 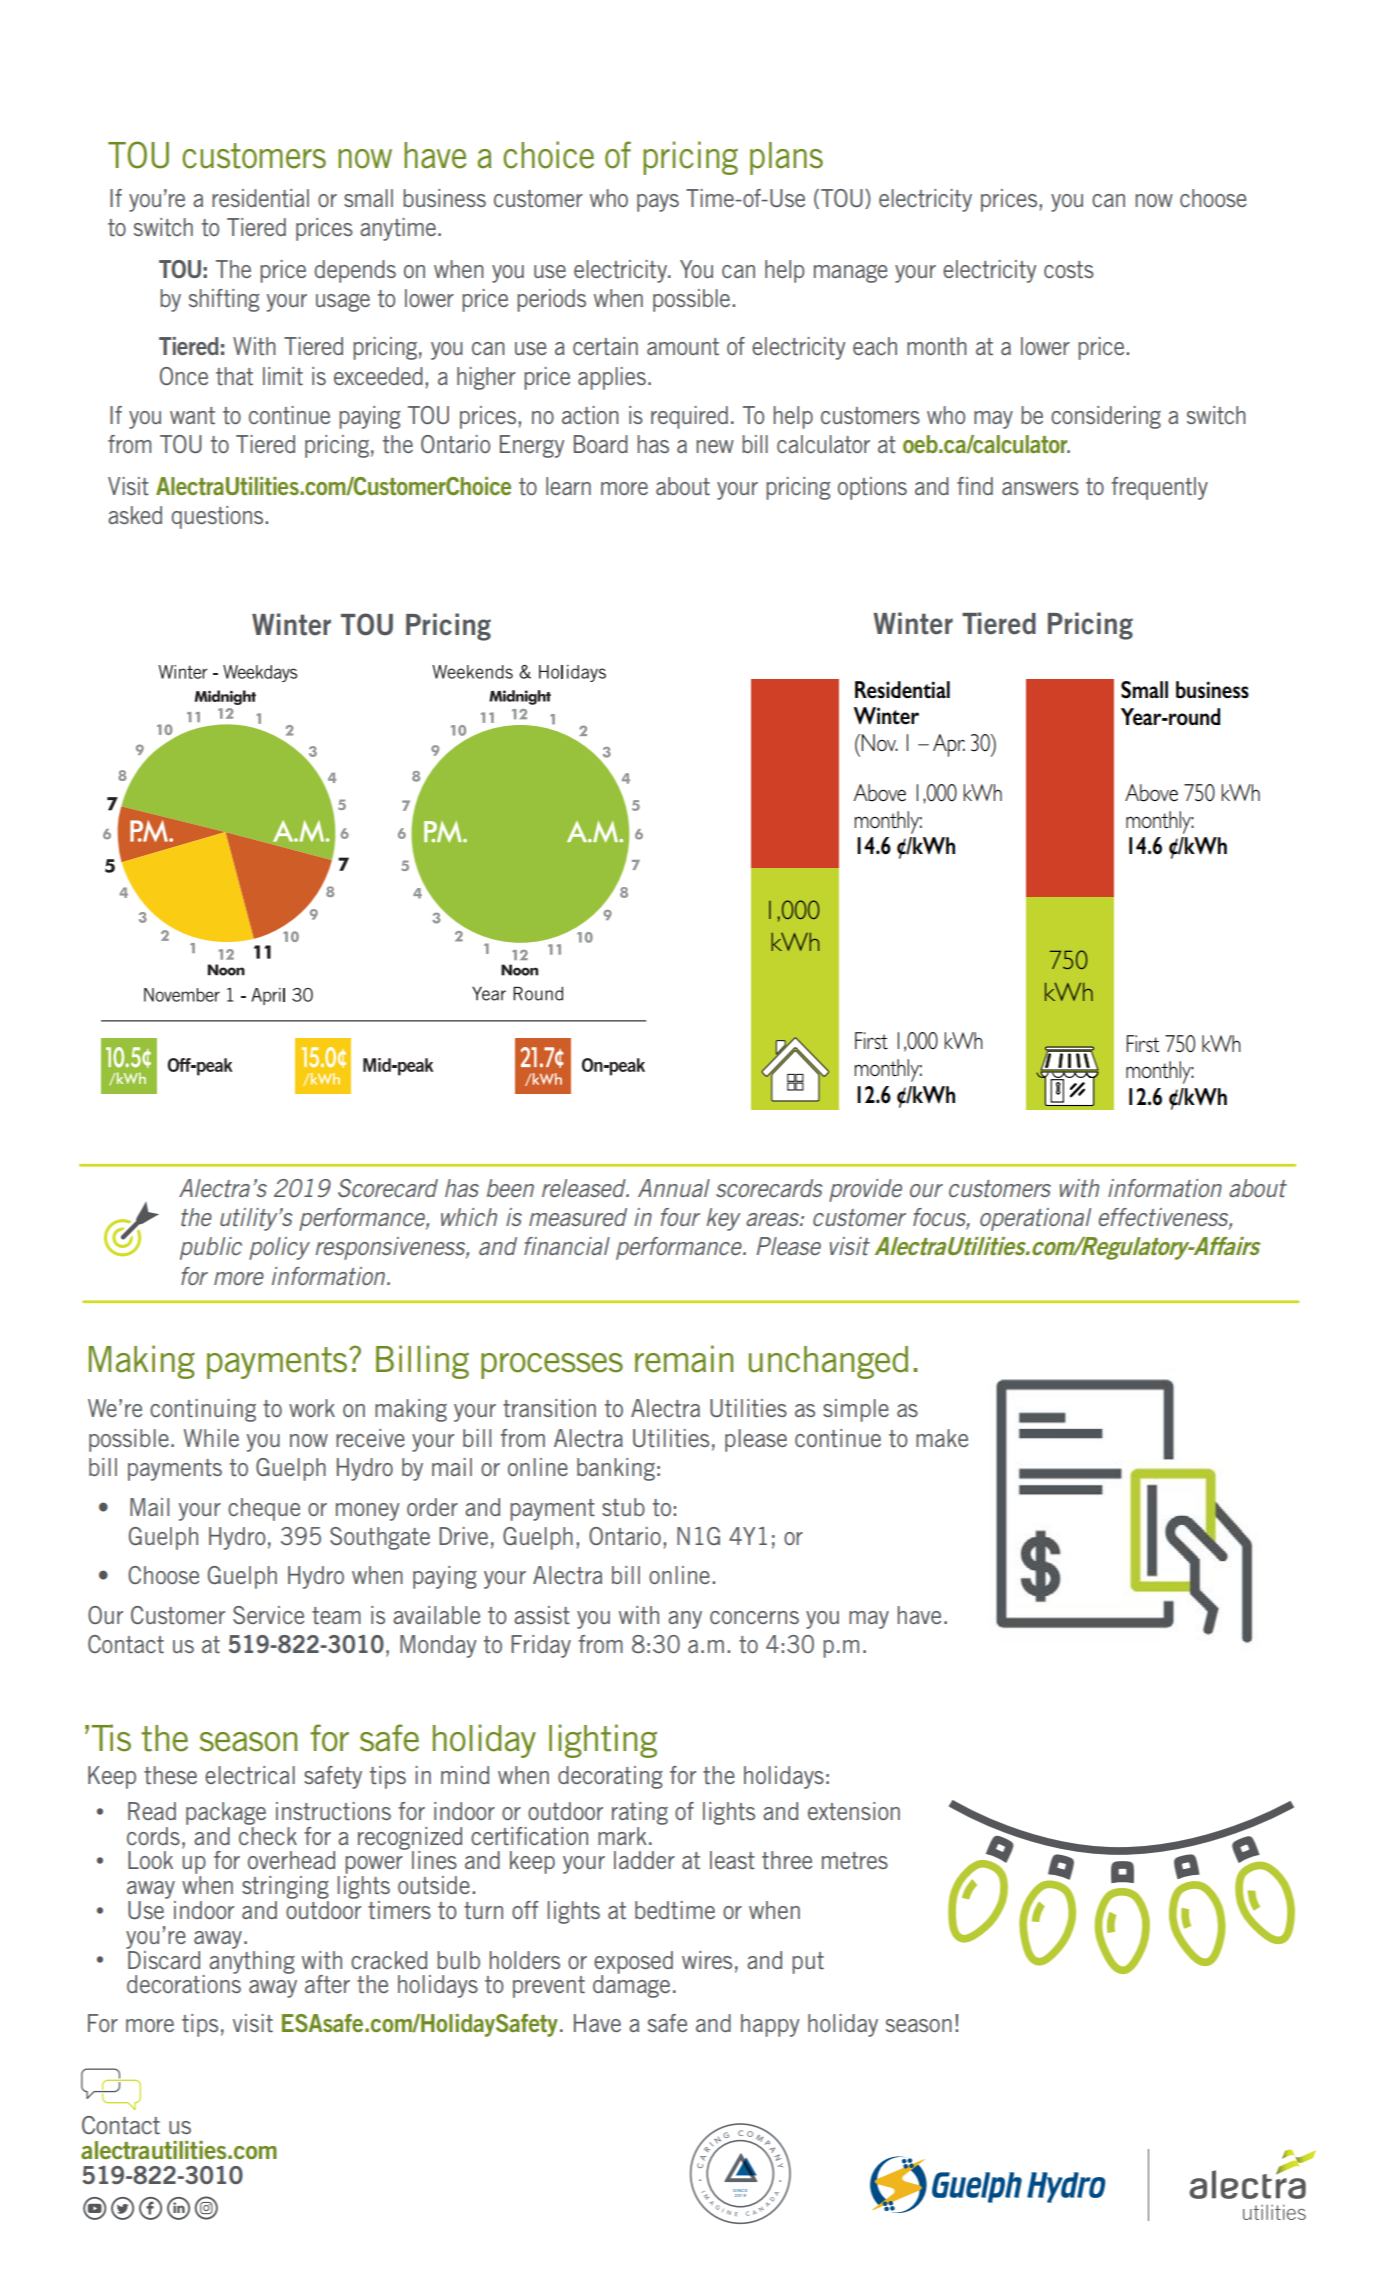 I want to click on questions, so click(x=218, y=517).
